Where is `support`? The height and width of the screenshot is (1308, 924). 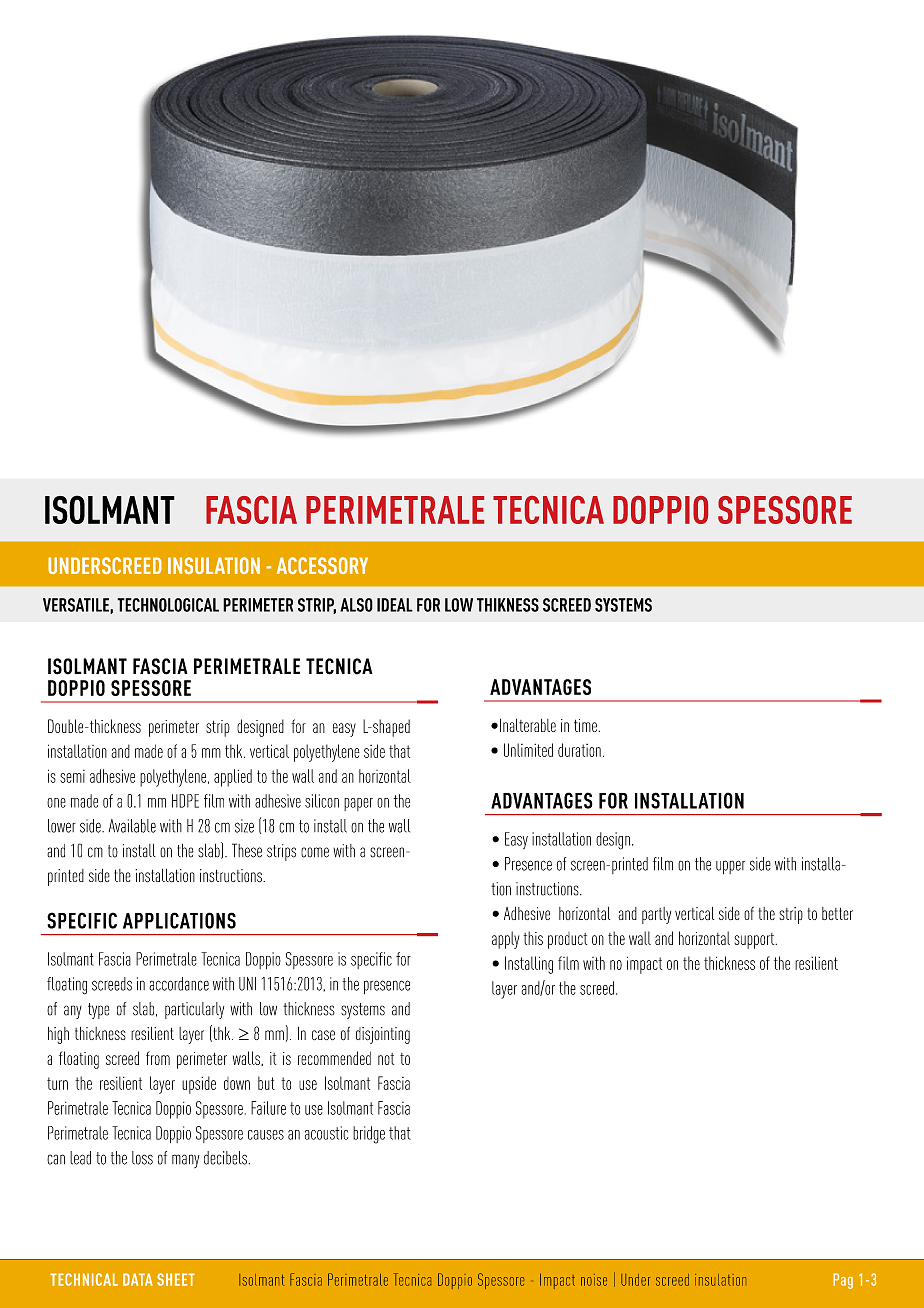 support is located at coordinates (755, 941).
